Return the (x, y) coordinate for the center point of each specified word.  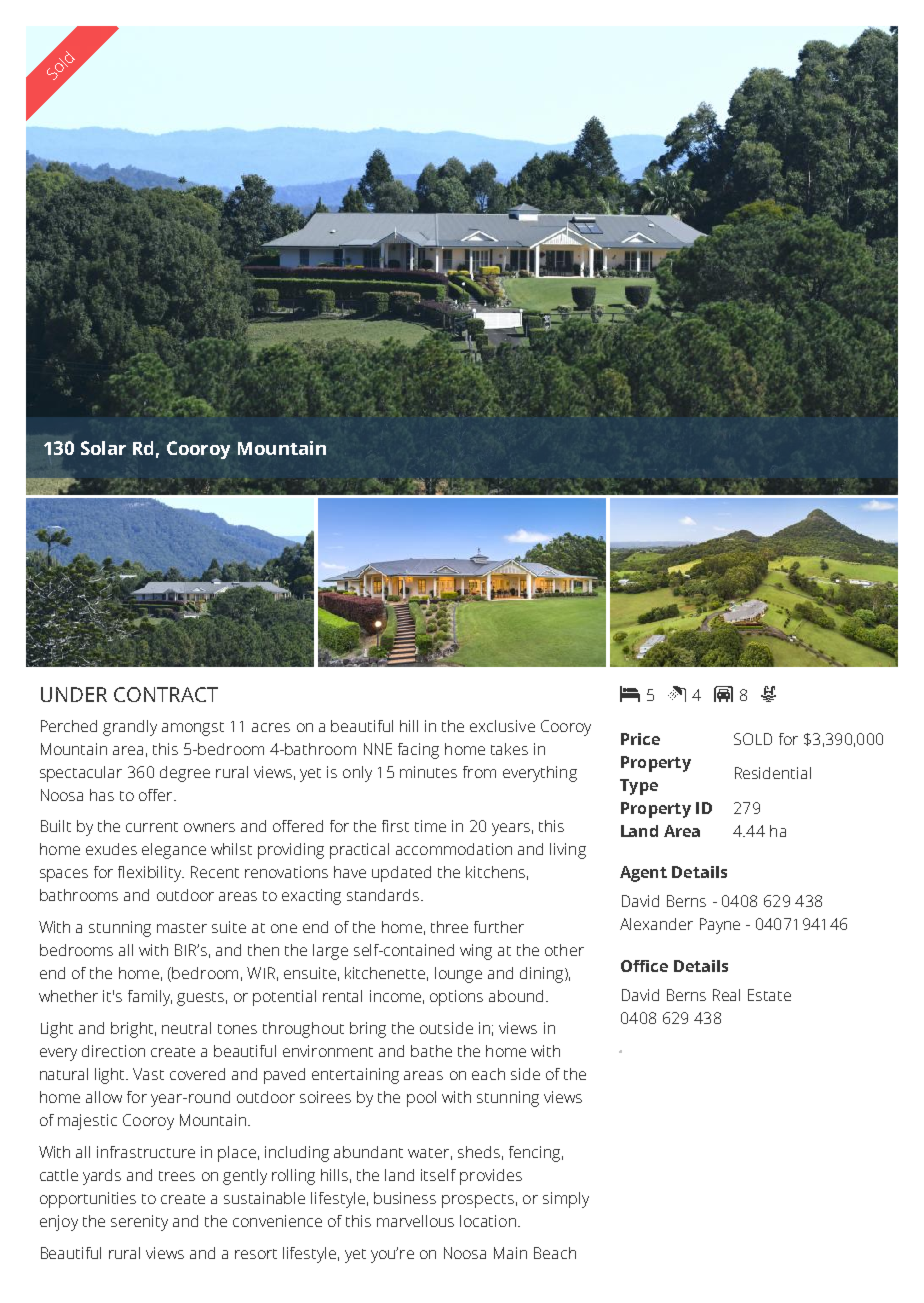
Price (640, 739)
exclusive (502, 726)
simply (566, 1200)
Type (639, 787)
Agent (643, 874)
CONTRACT (166, 694)
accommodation (454, 849)
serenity (139, 1223)
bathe (431, 1051)
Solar (103, 448)
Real (726, 995)
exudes (111, 849)
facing (418, 751)
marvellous (415, 1221)
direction (113, 1051)
